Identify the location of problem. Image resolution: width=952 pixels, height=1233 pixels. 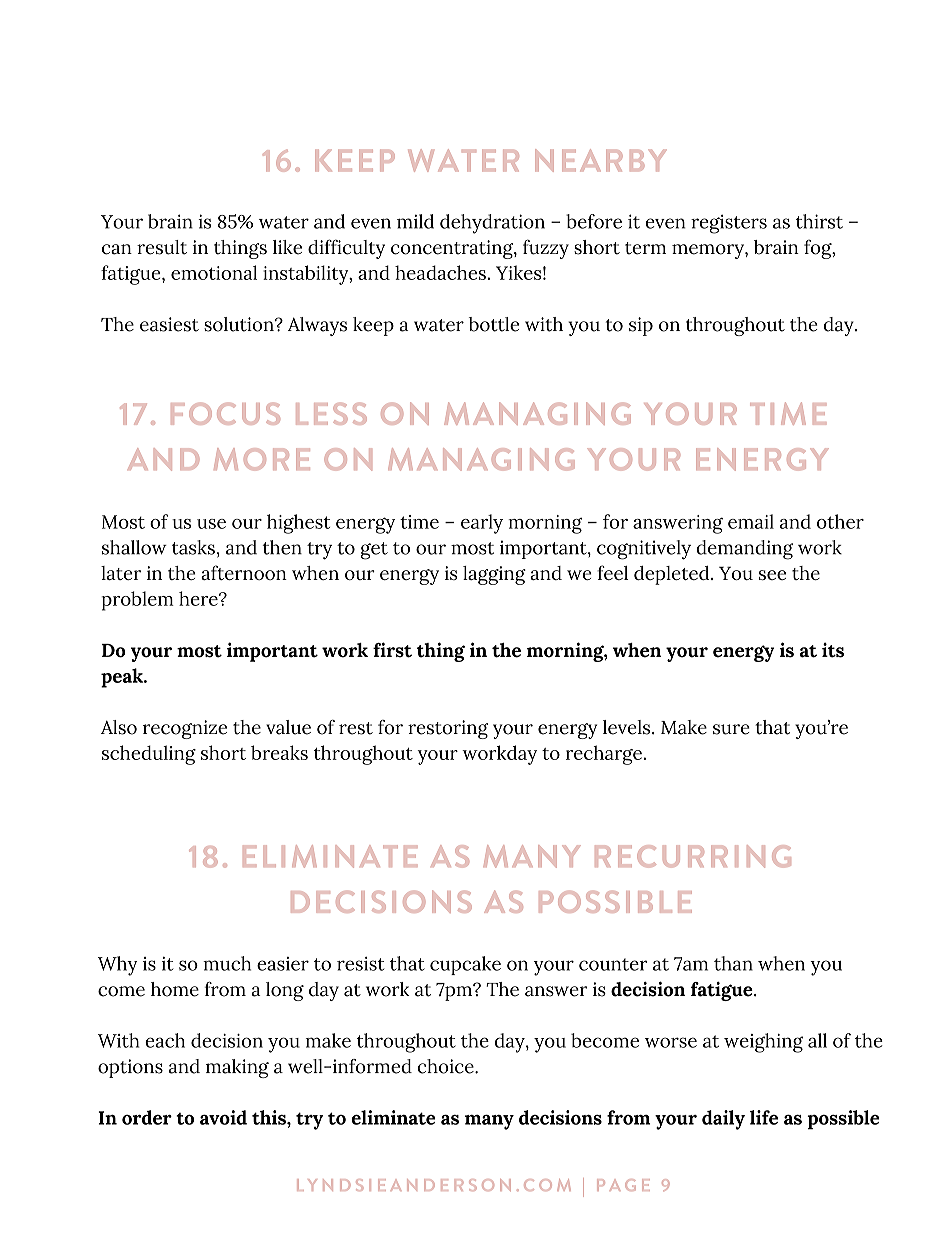
(138, 601).
